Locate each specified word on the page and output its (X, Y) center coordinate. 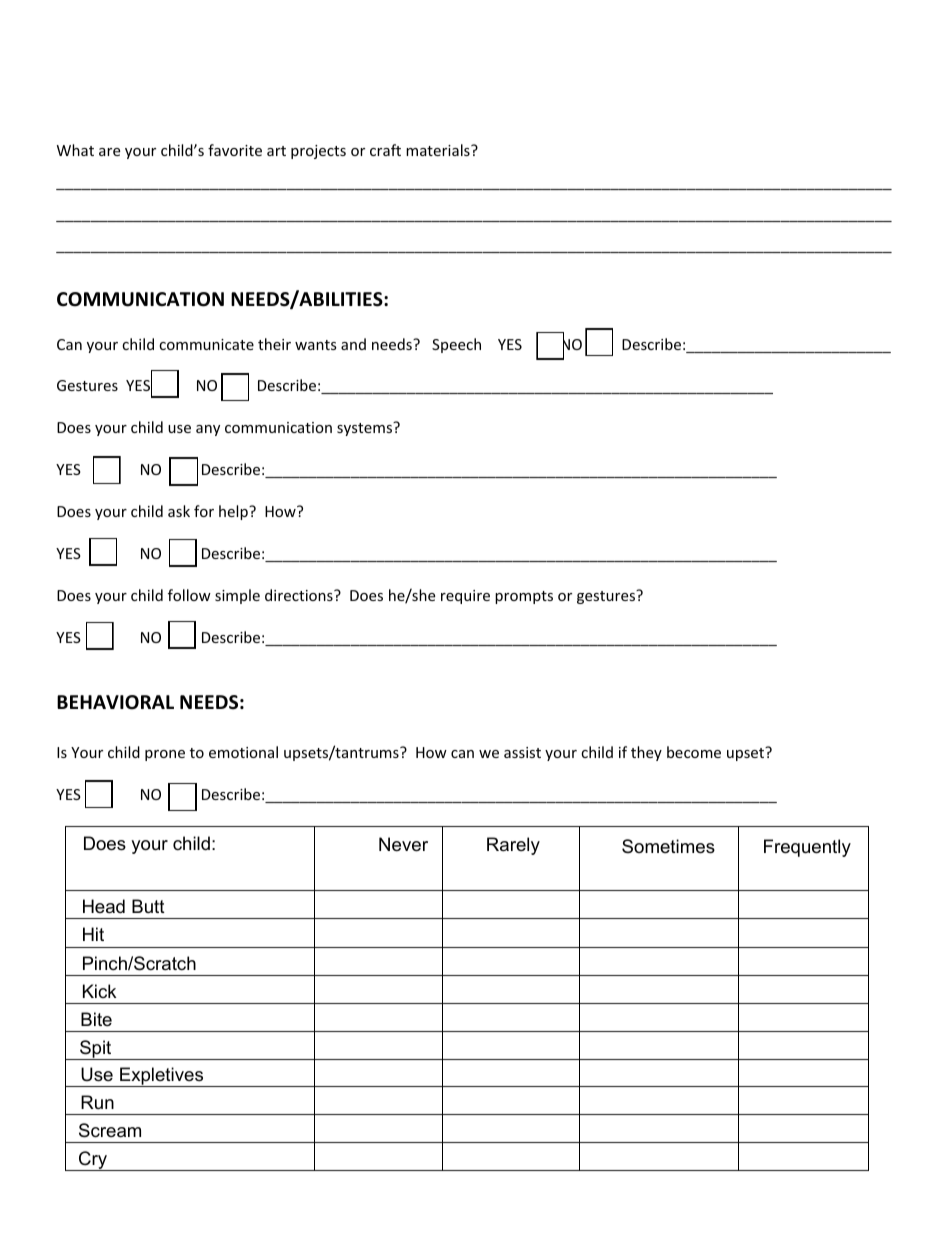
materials (439, 150)
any (208, 430)
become (694, 752)
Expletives (162, 1077)
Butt (148, 906)
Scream (110, 1130)
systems (366, 428)
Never (403, 844)
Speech (456, 345)
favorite (235, 150)
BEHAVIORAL (115, 702)
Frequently (807, 848)
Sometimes (668, 846)
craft (385, 150)
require (465, 597)
